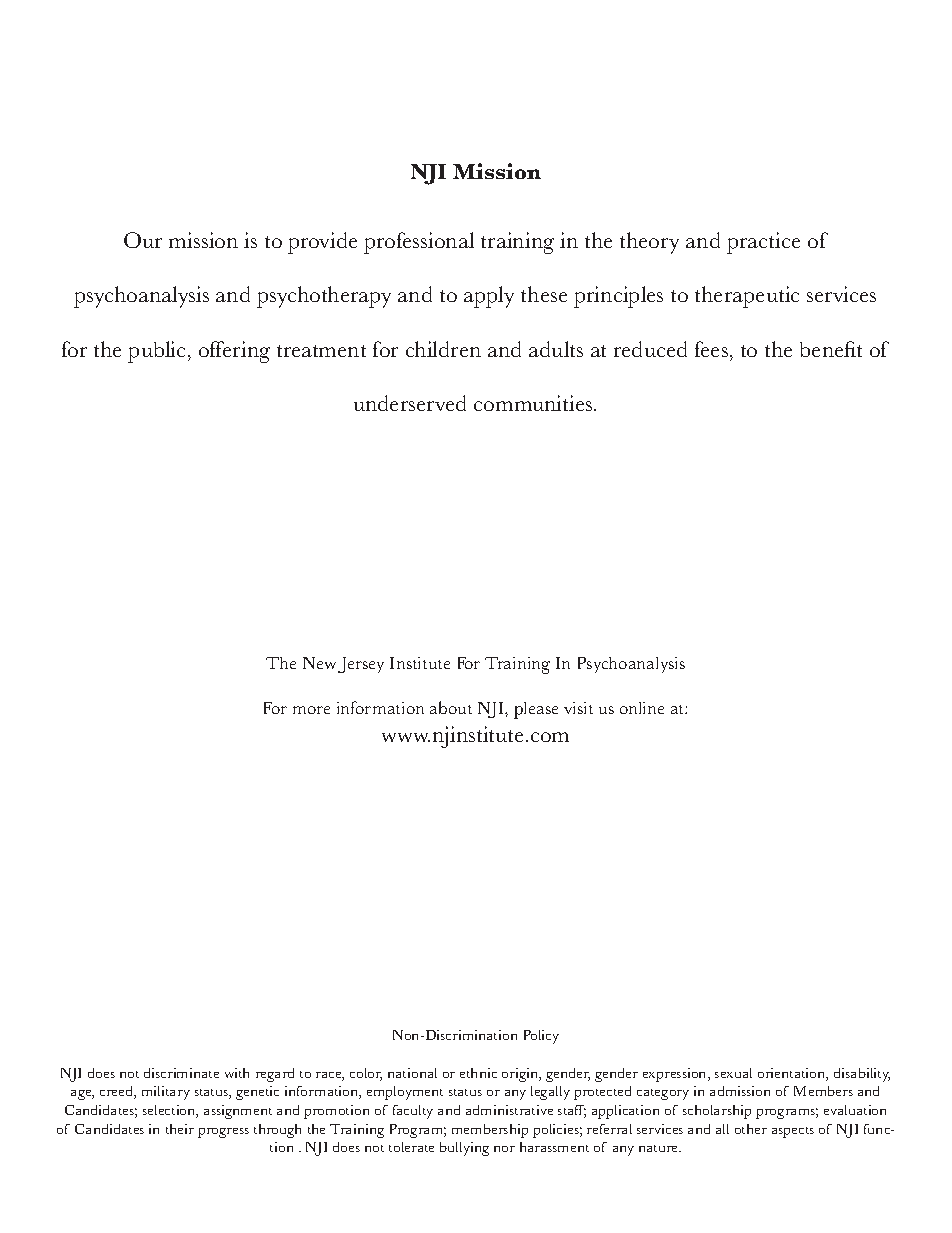 The width and height of the screenshot is (952, 1233). Describe the element at coordinates (319, 663) in the screenshot. I see `New` at that location.
